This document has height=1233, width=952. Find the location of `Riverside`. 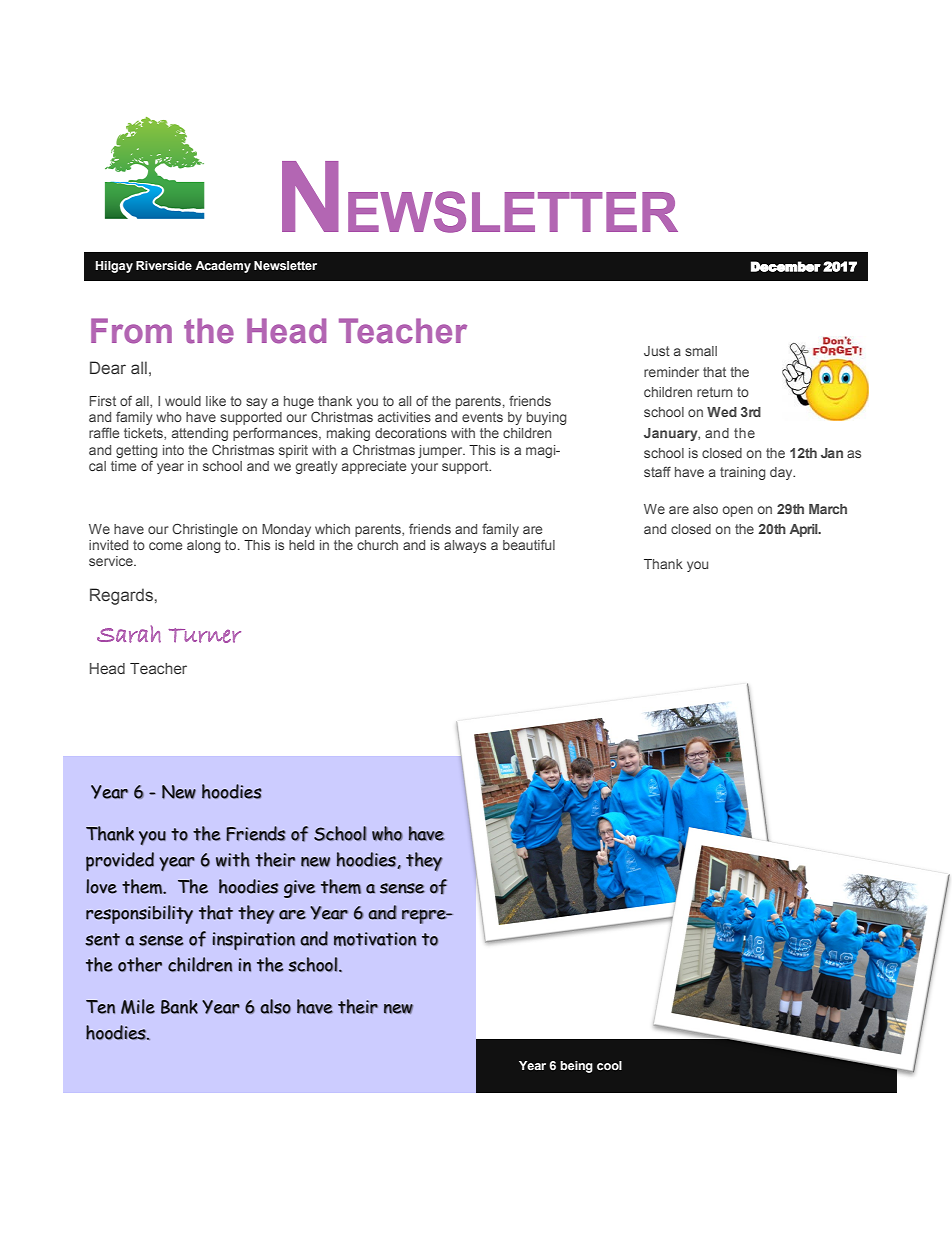

Riverside is located at coordinates (164, 266).
